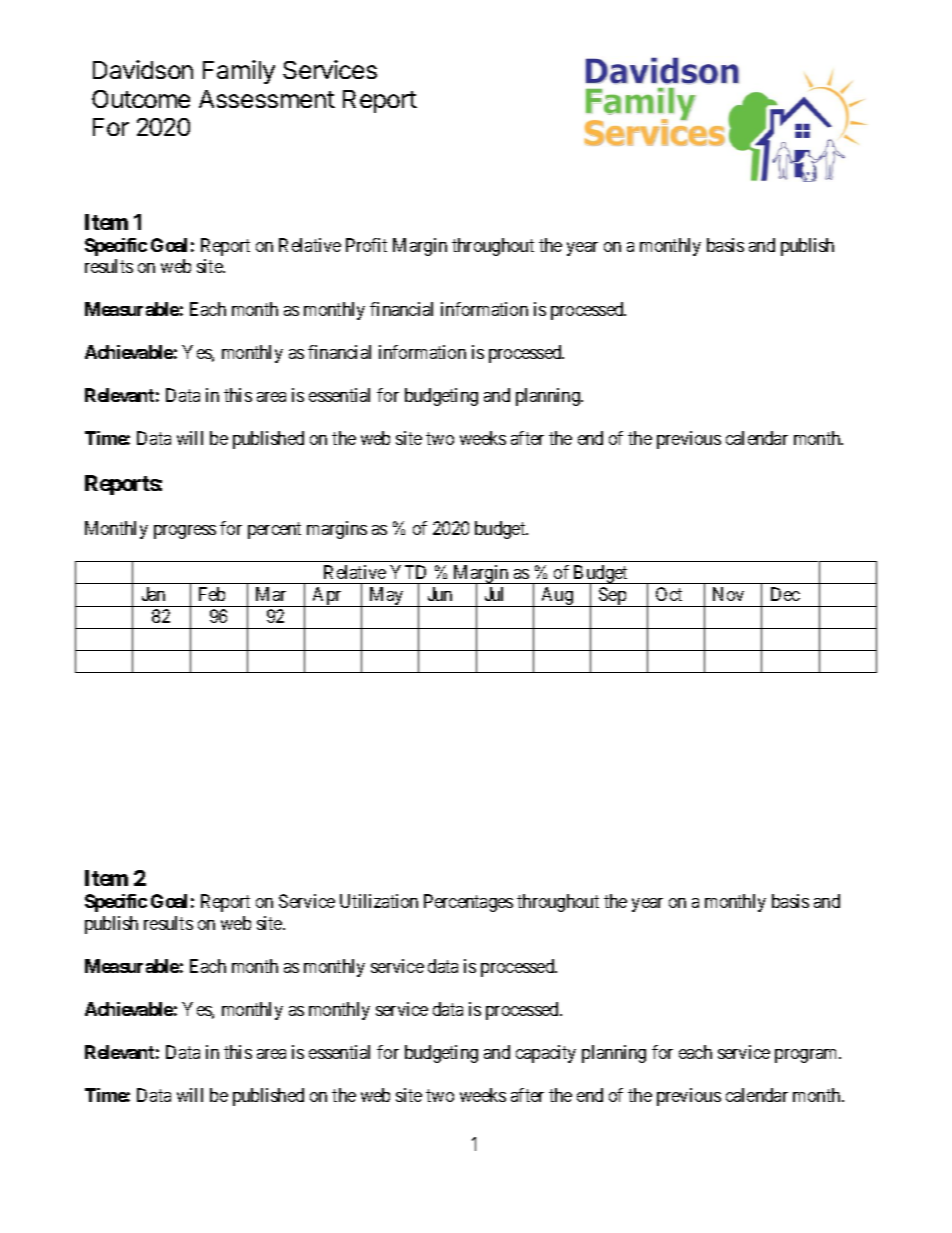 The width and height of the screenshot is (952, 1233). I want to click on Feb, so click(212, 594).
